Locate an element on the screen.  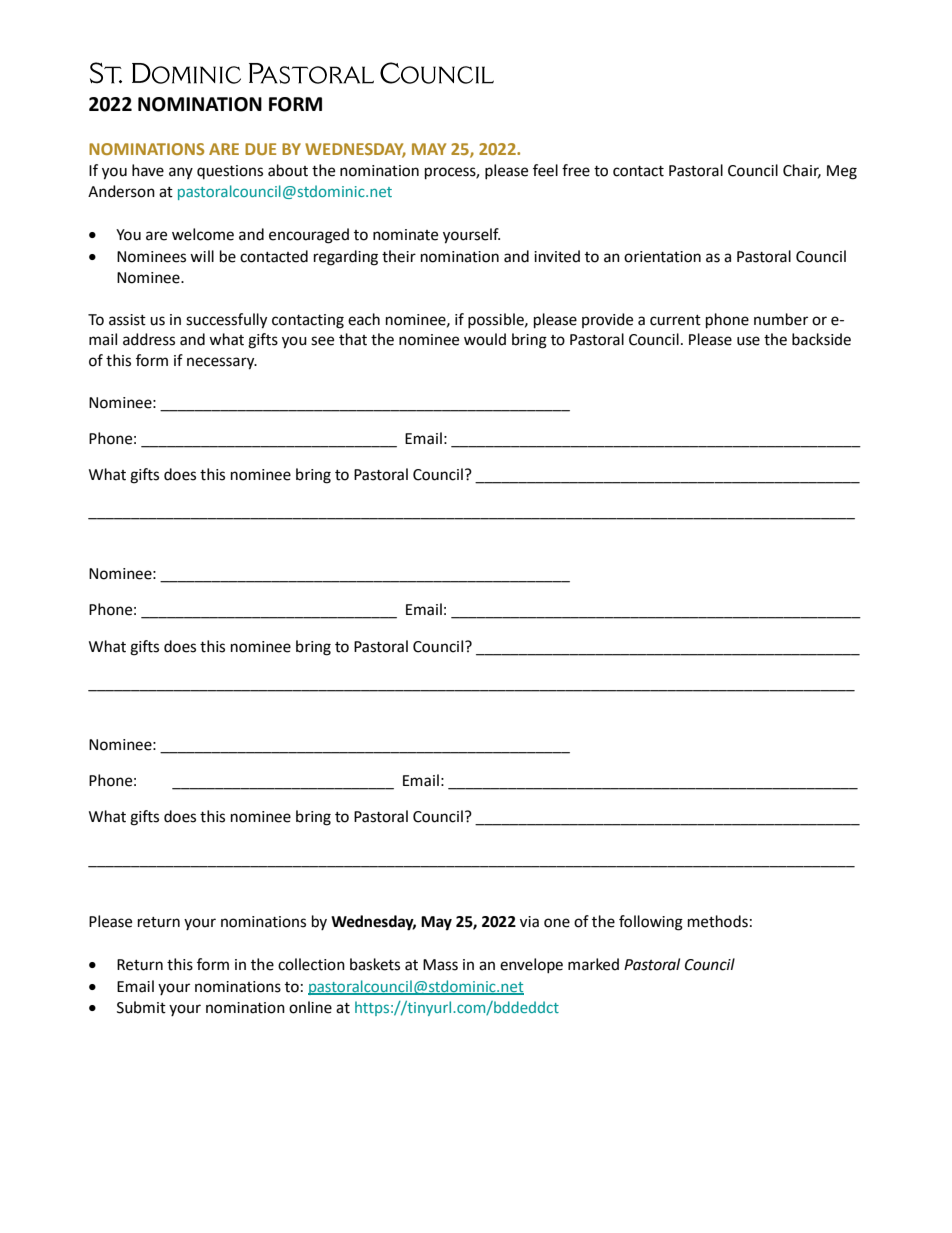
use is located at coordinates (748, 341).
